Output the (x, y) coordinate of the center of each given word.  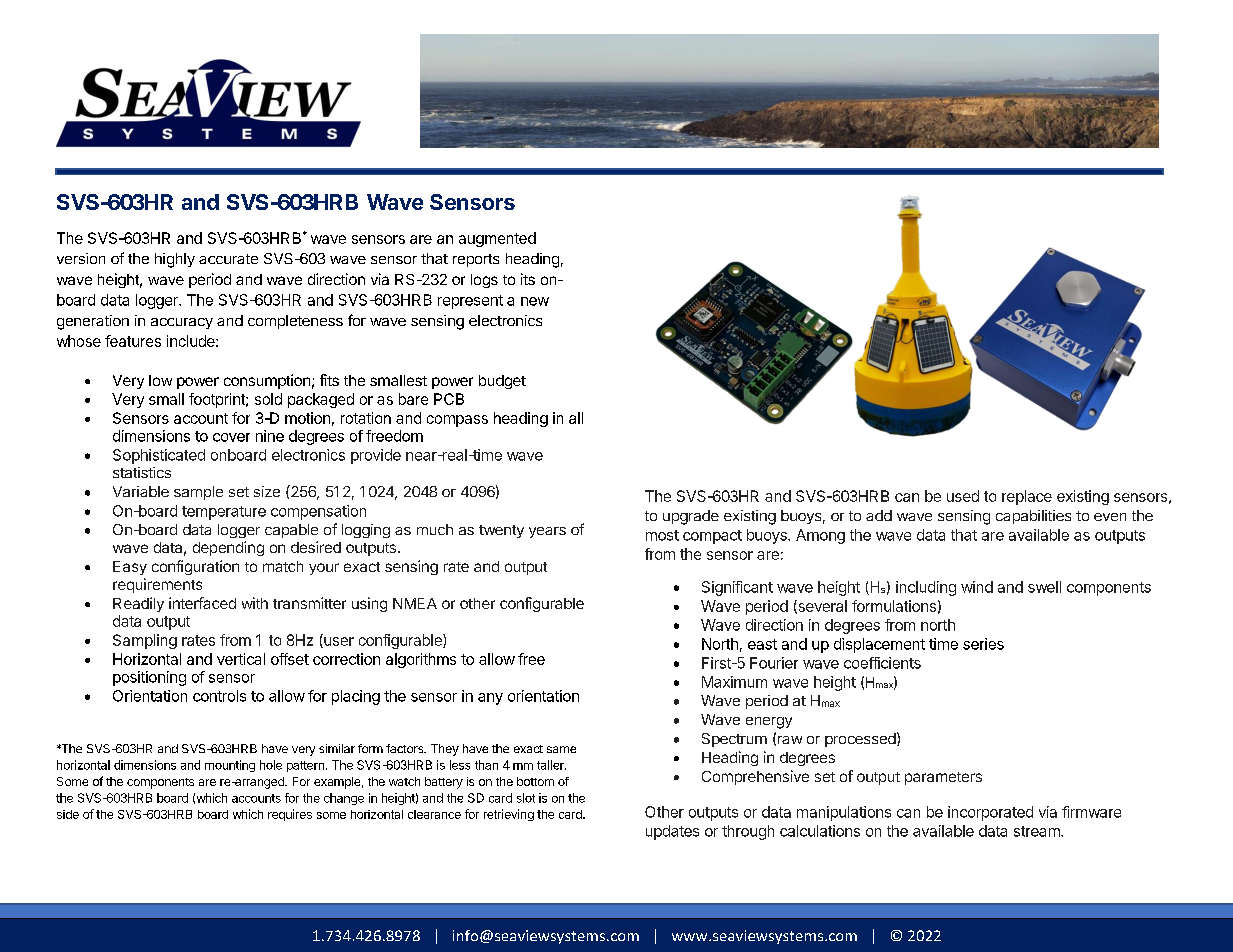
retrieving (509, 815)
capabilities (1033, 517)
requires (290, 815)
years (547, 532)
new (535, 301)
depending (228, 548)
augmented (497, 239)
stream (1038, 831)
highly (175, 260)
